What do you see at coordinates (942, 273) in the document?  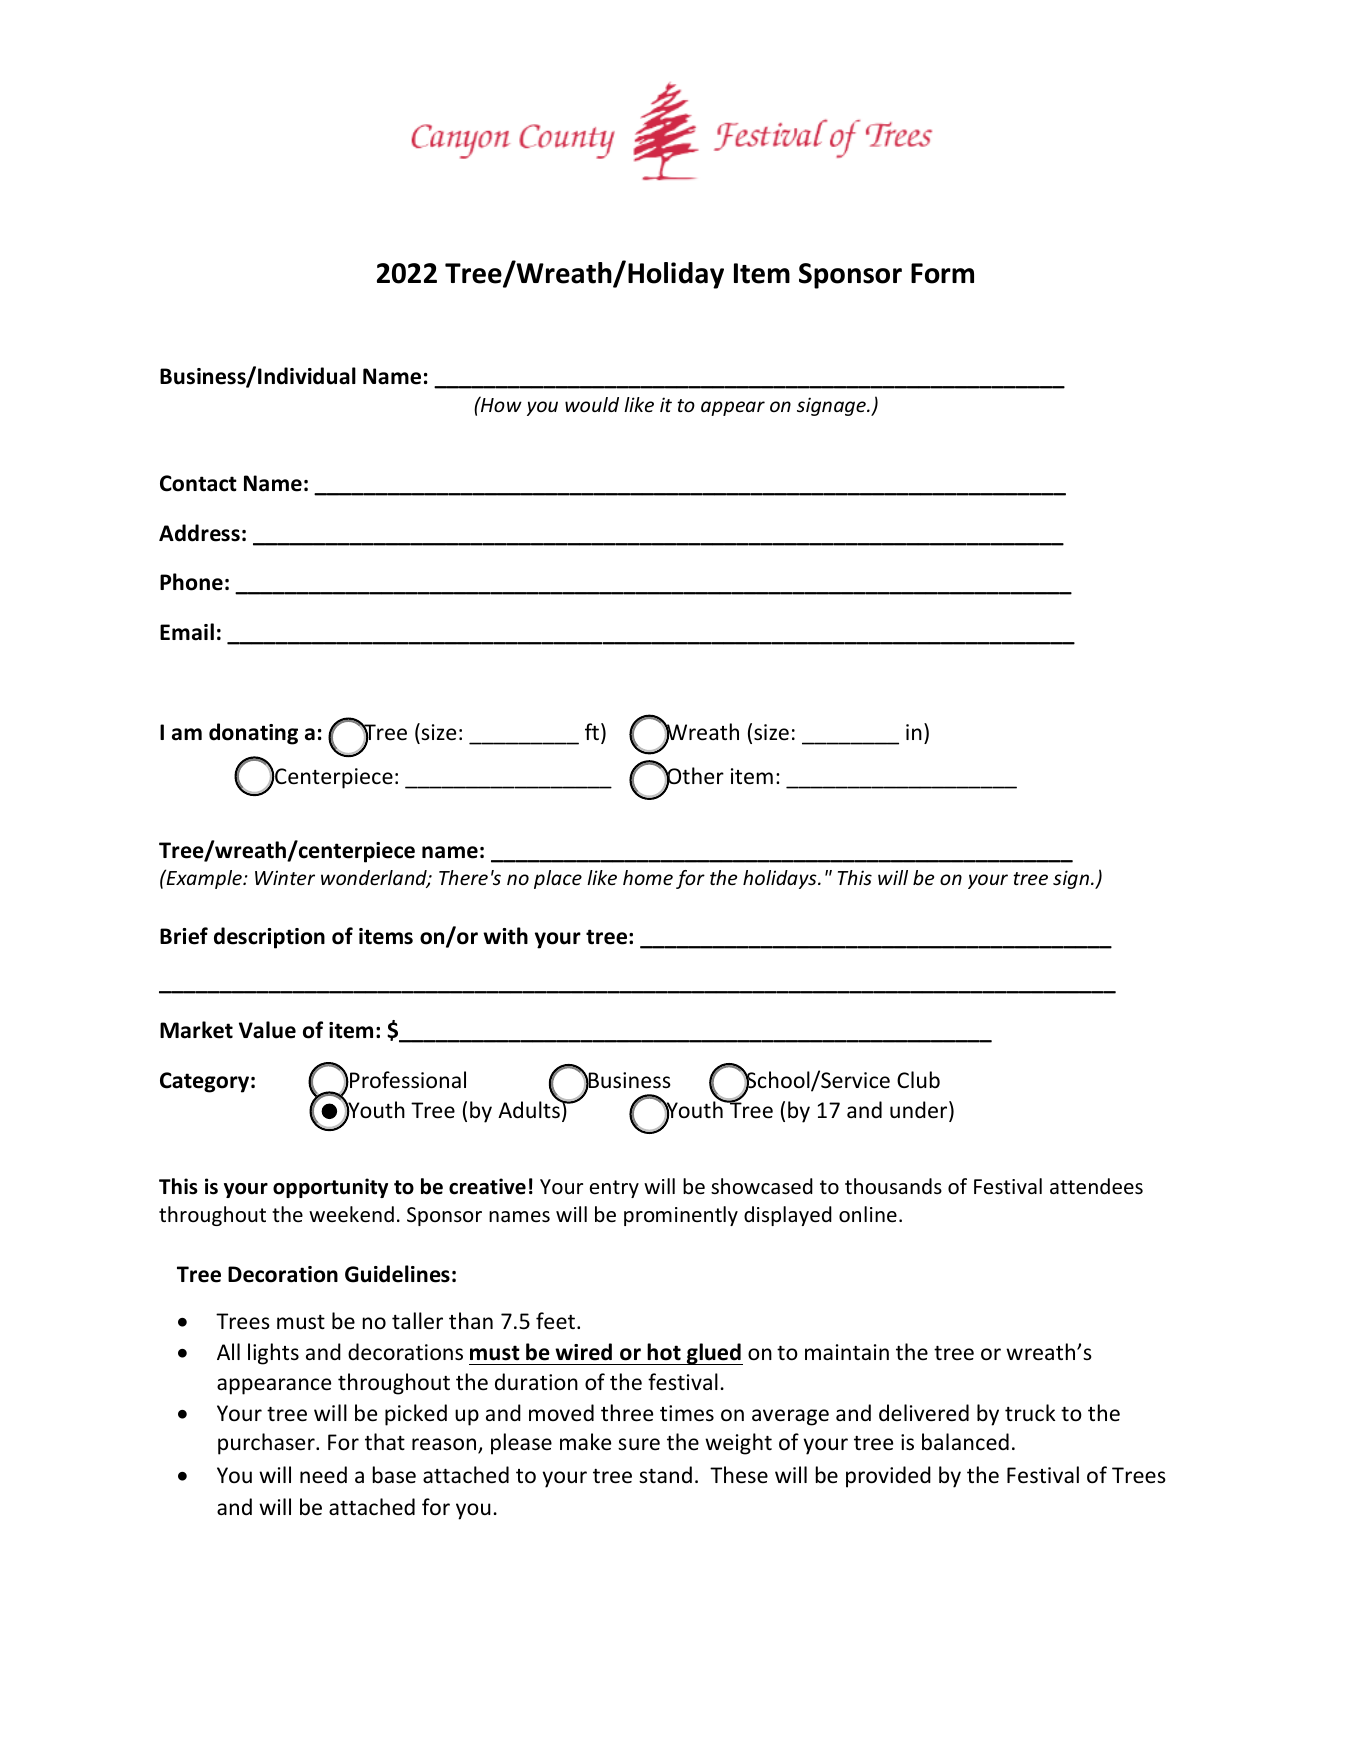 I see `Form` at bounding box center [942, 273].
